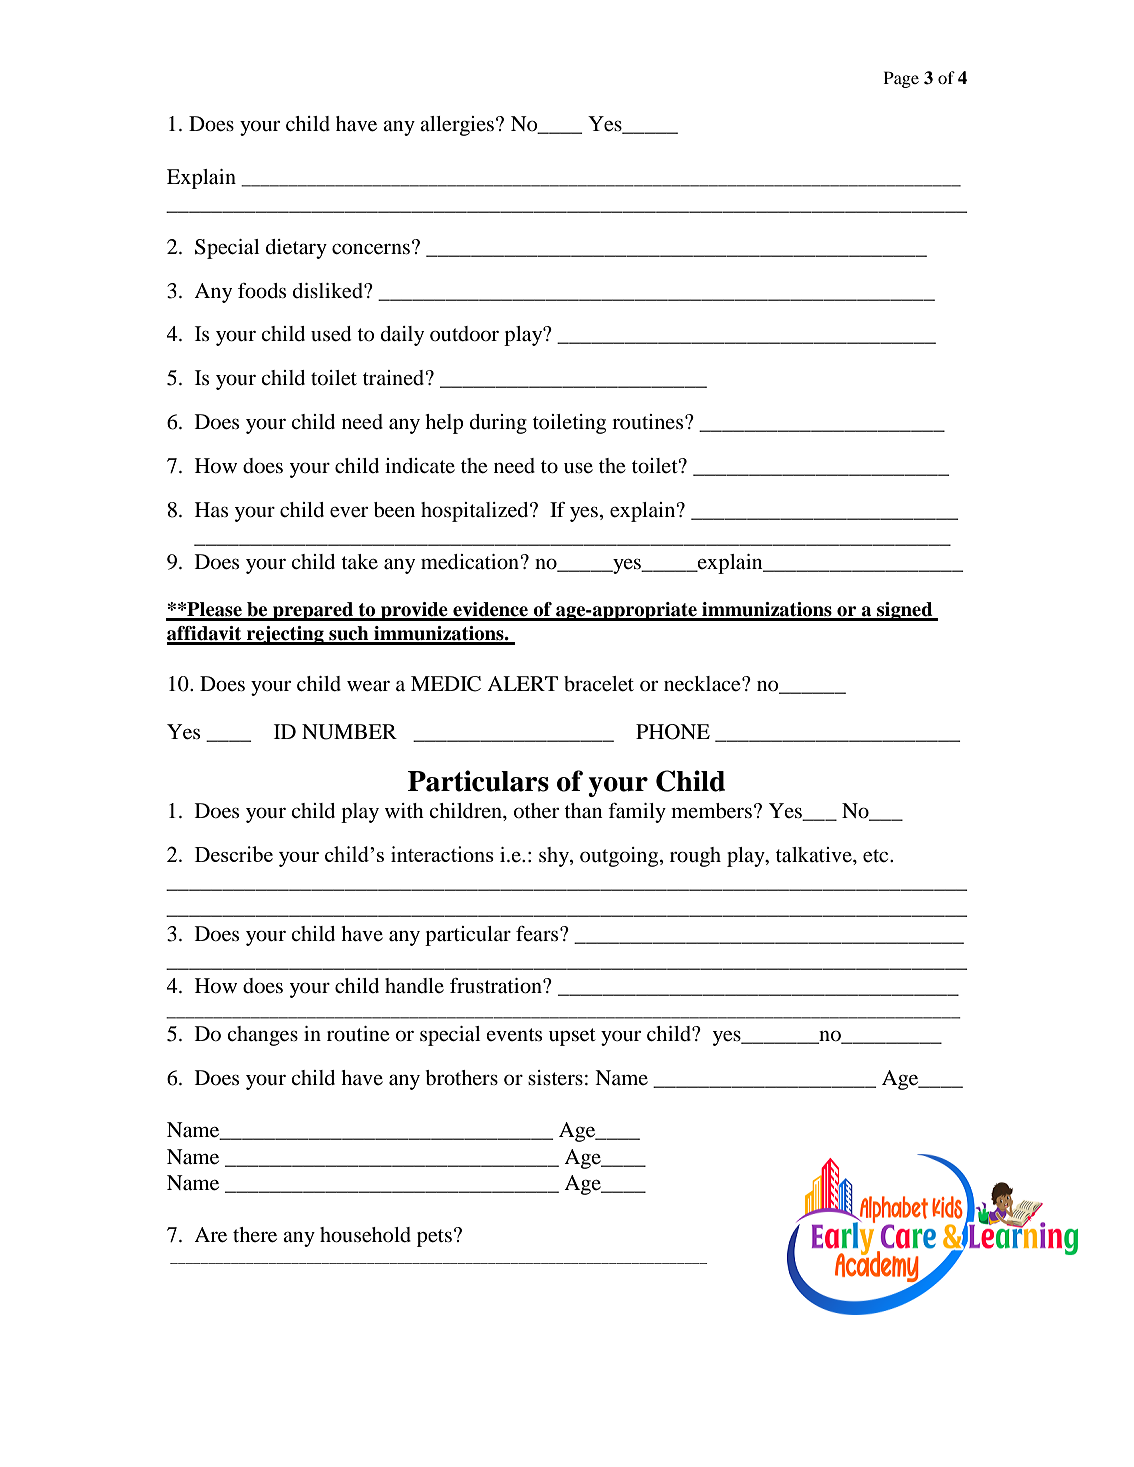 This page has height=1467, width=1134. Describe the element at coordinates (255, 1235) in the page. I see `there` at that location.
